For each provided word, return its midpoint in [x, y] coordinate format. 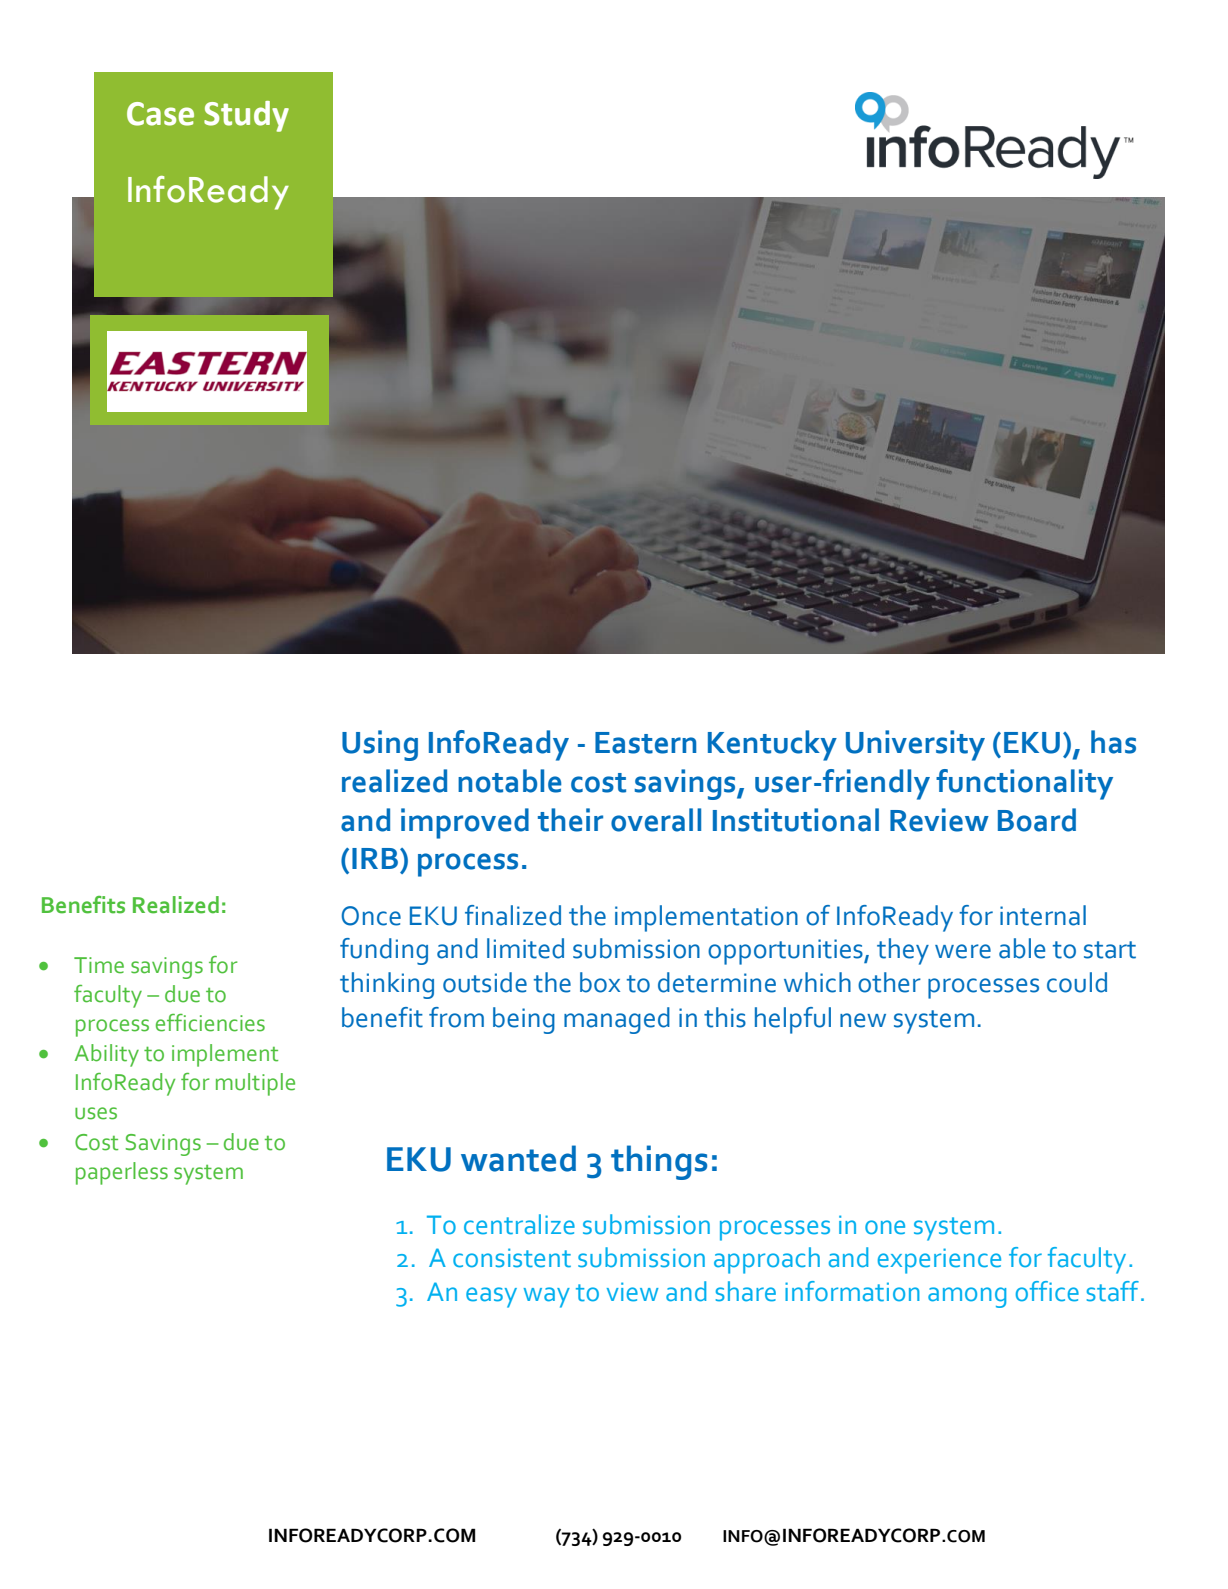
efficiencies [210, 1023]
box [600, 982]
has [1113, 742]
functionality [1024, 784]
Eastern [645, 743]
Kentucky [772, 745]
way [547, 1297]
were [963, 951]
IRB [375, 858]
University [915, 745]
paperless [122, 1173]
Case [160, 114]
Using [380, 745]
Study [246, 116]
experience [939, 1261]
